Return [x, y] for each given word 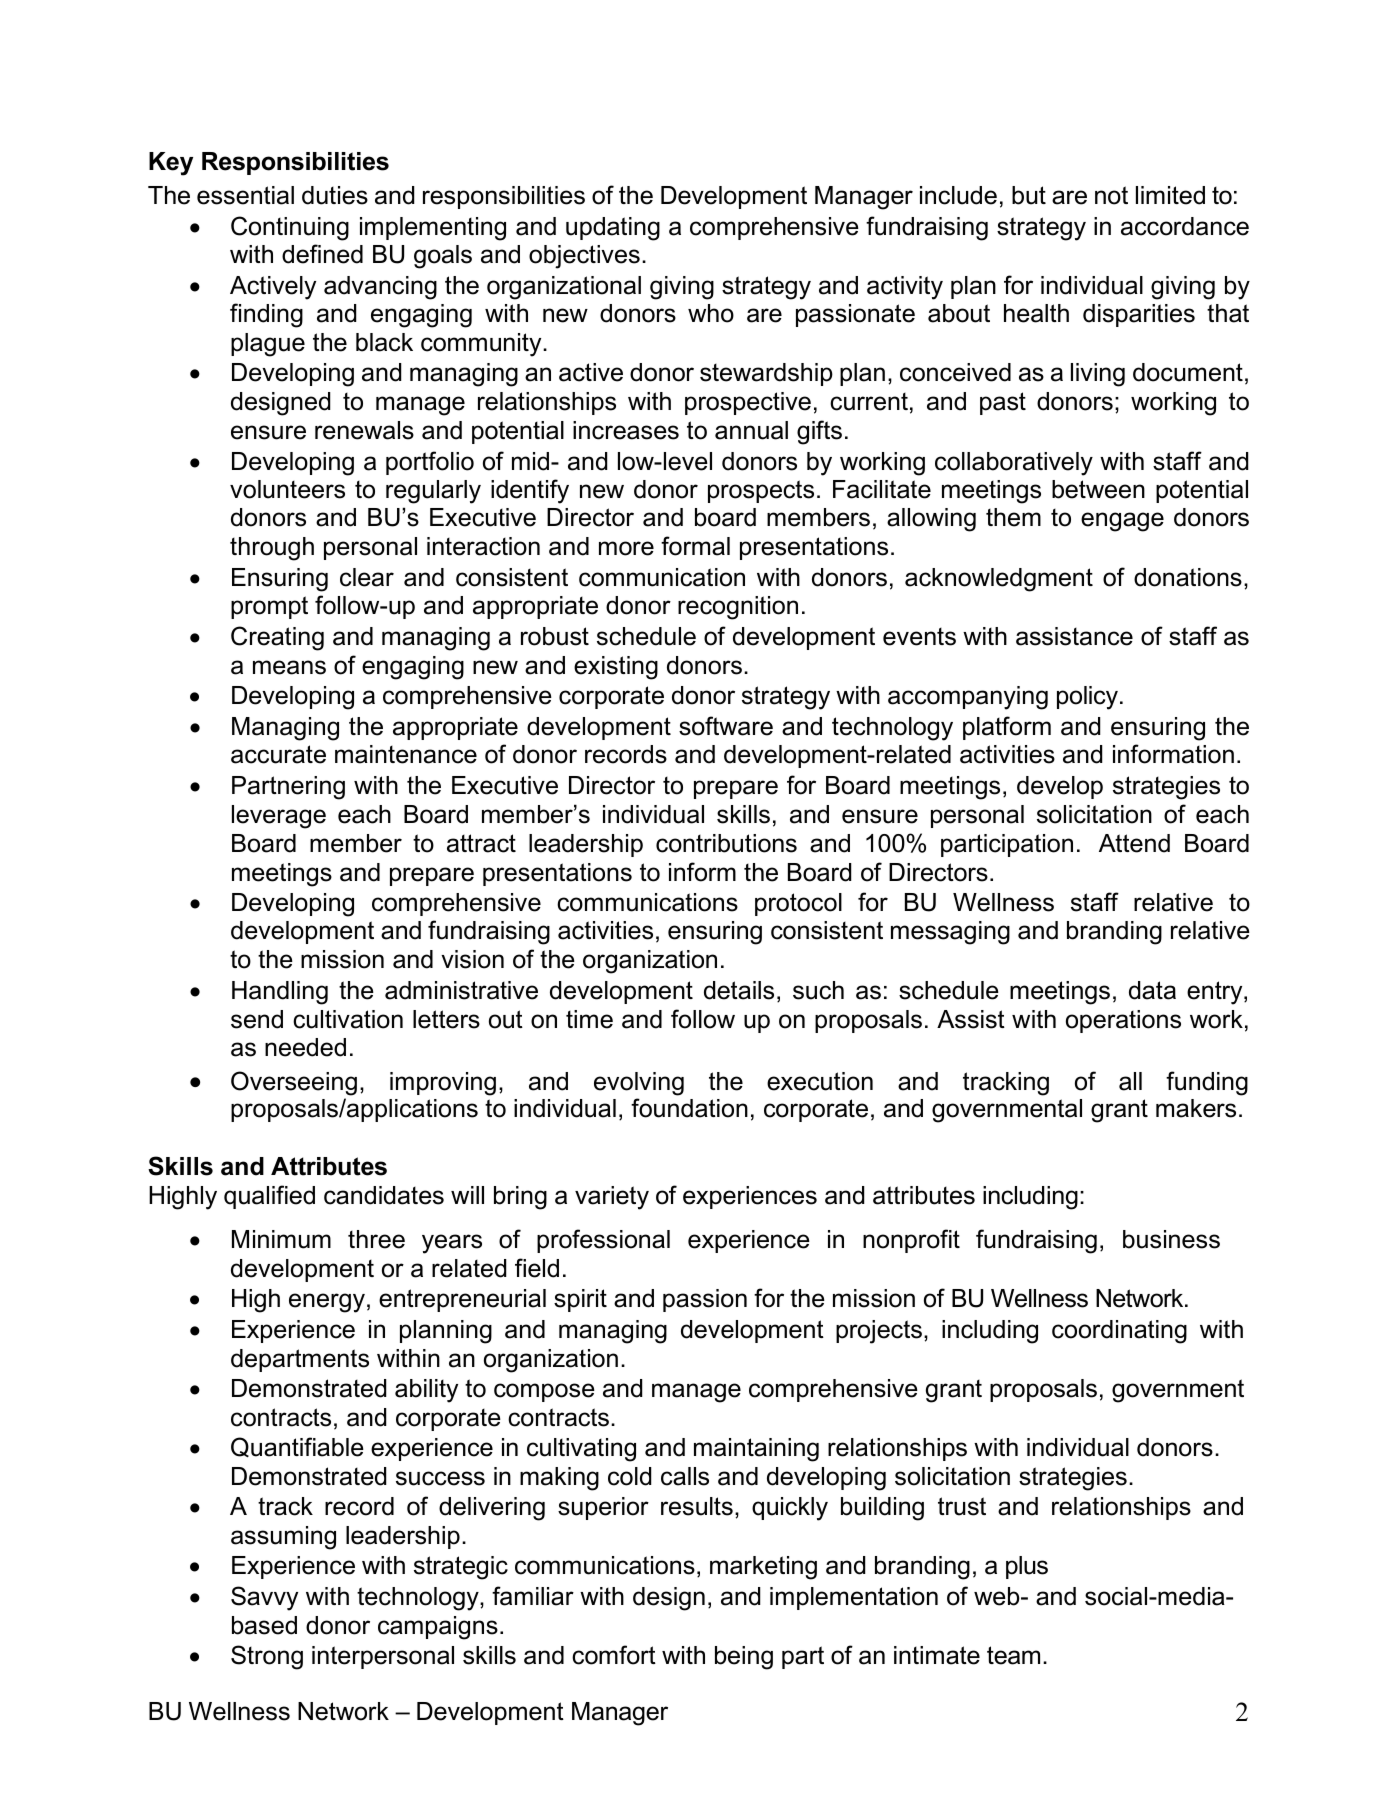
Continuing [290, 228]
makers [1196, 1108]
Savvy [264, 1598]
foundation [689, 1108]
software [726, 726]
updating [613, 229]
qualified [269, 1197]
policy [1087, 698]
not [1111, 195]
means [289, 667]
